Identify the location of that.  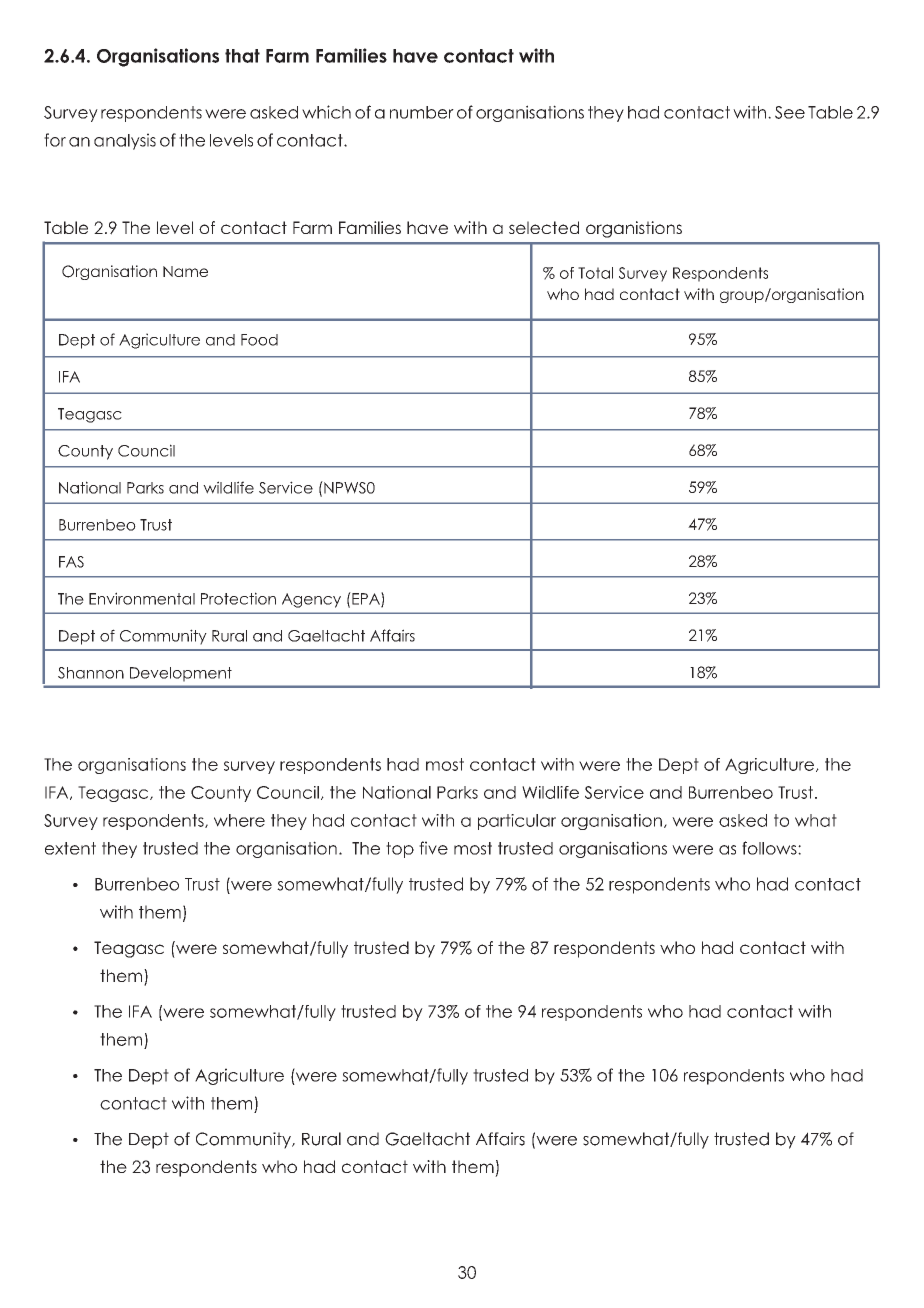
(242, 56).
